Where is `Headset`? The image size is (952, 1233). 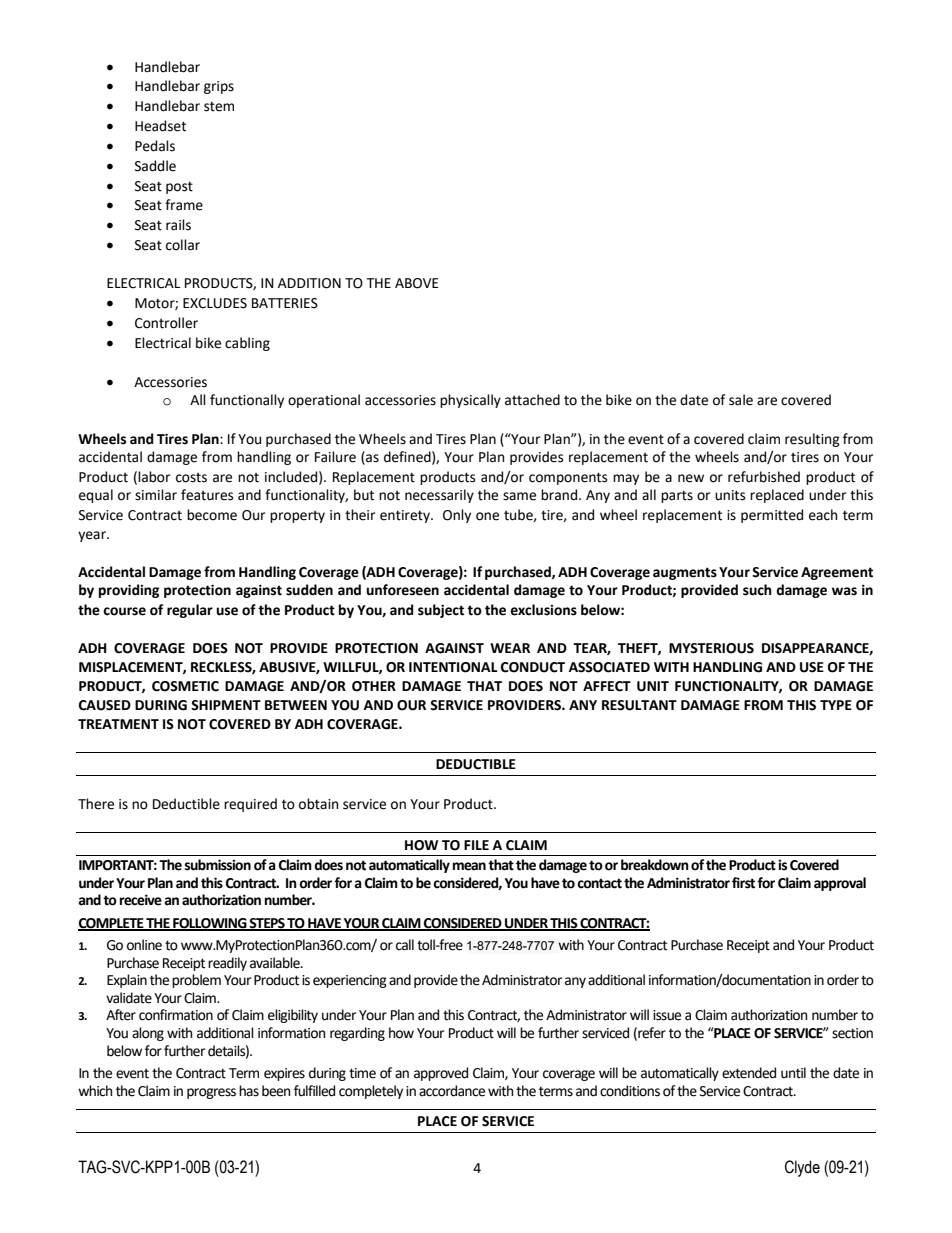
Headset is located at coordinates (160, 126).
